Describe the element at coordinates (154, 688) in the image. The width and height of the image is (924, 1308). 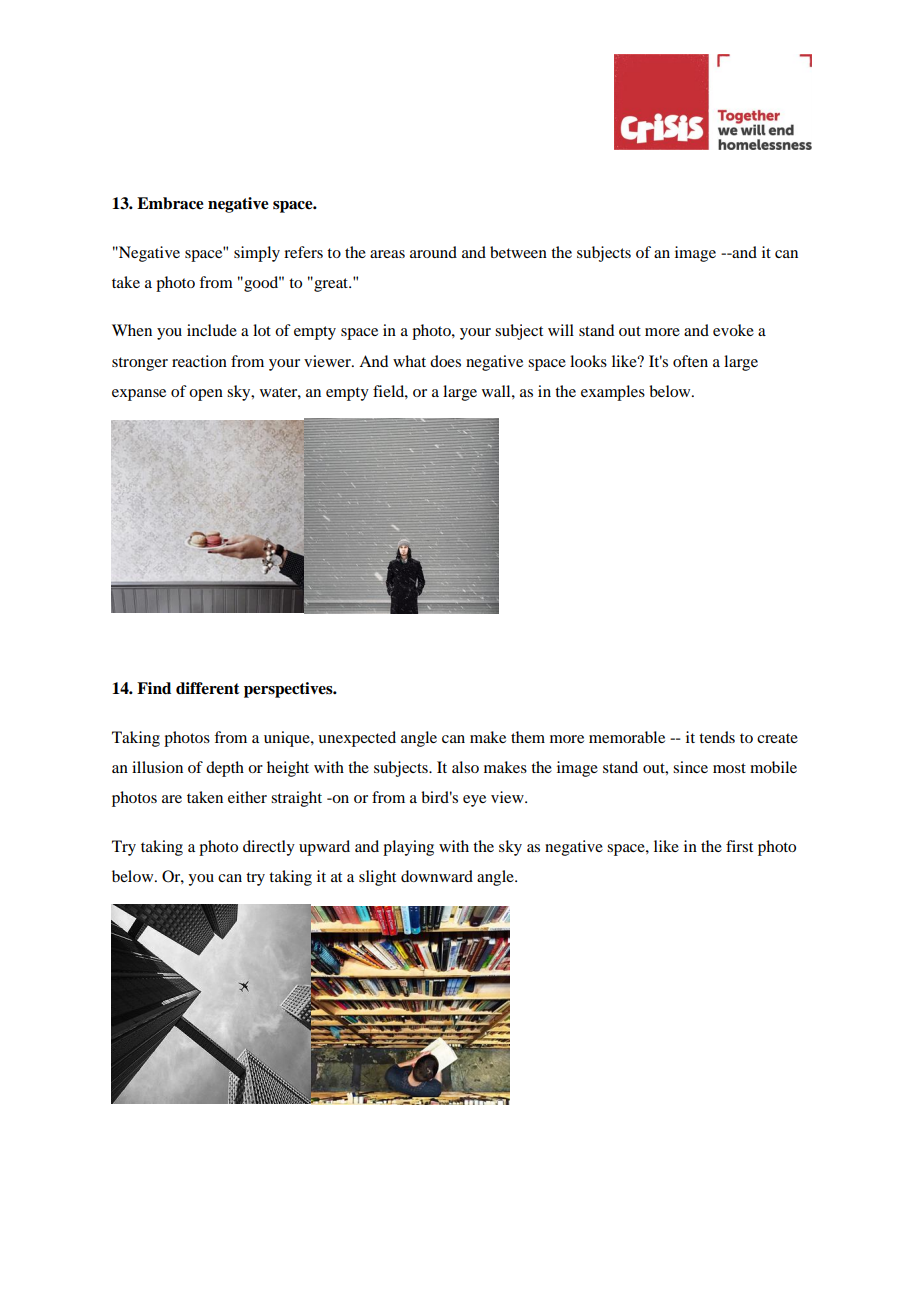
I see `Find` at that location.
